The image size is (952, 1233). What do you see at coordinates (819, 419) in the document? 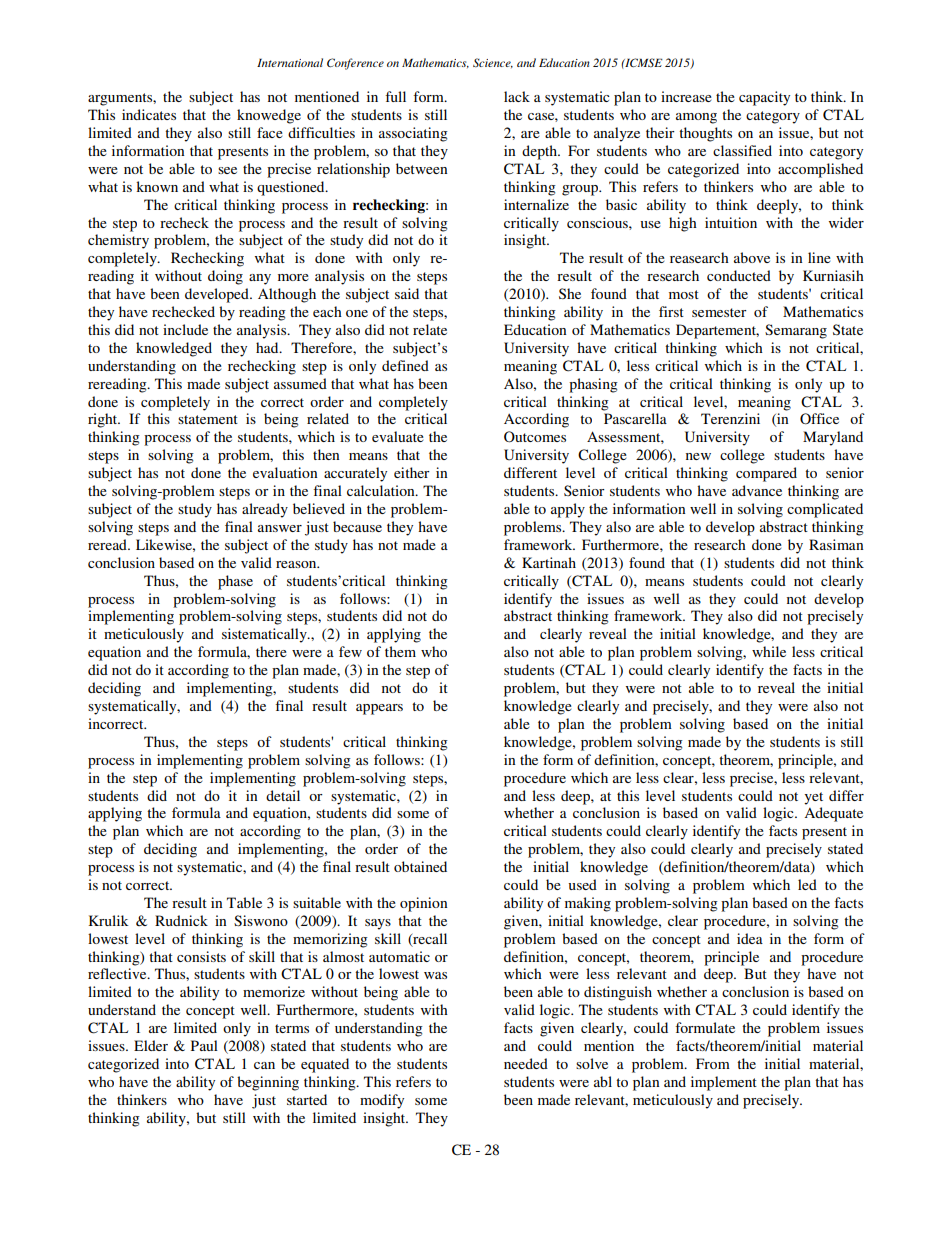
I see `Office` at bounding box center [819, 419].
